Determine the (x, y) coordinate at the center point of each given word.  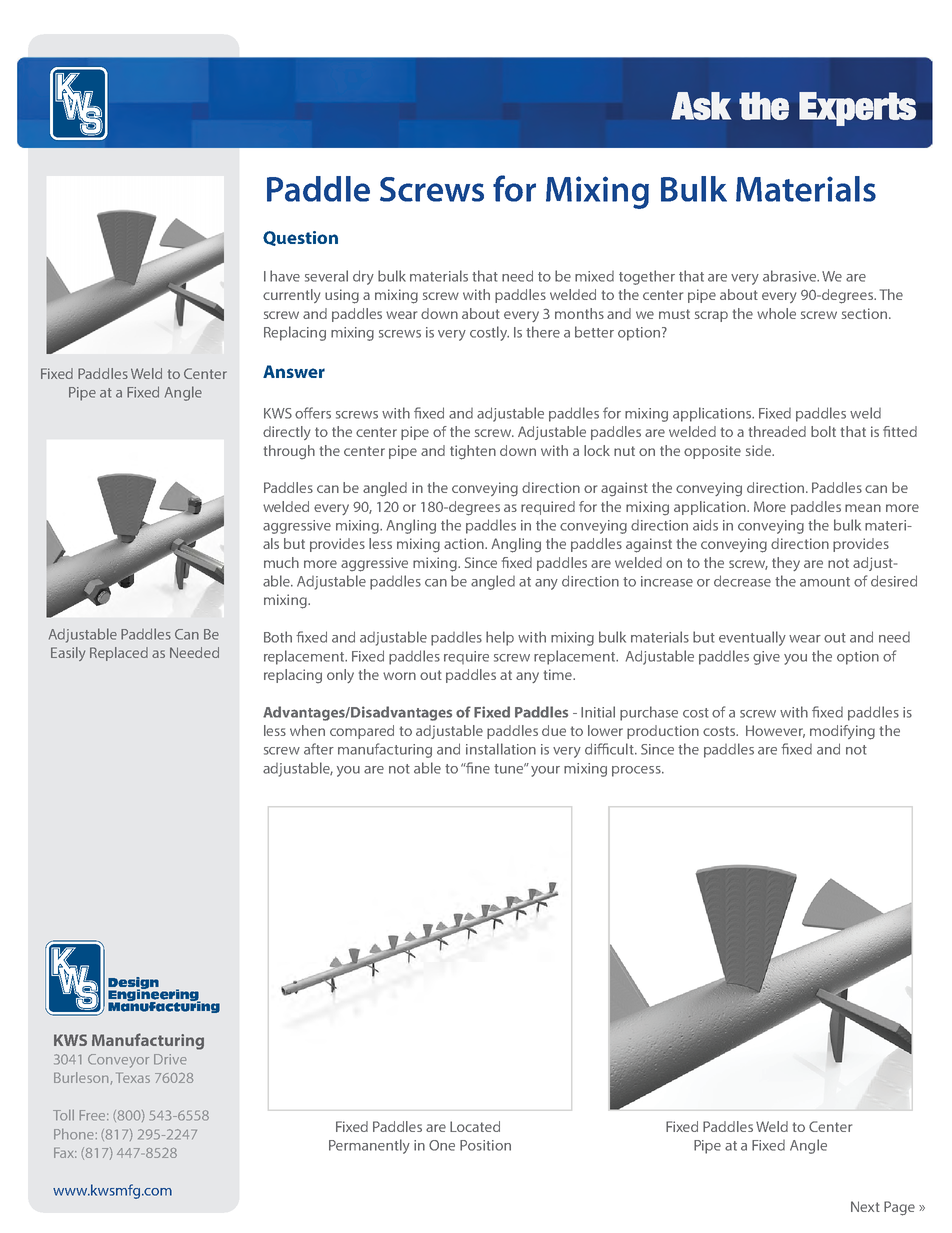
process (637, 771)
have (285, 276)
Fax (65, 1153)
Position (485, 1145)
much (281, 562)
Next (865, 1206)
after (319, 749)
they (786, 564)
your (545, 771)
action (465, 543)
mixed (594, 276)
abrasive (790, 276)
